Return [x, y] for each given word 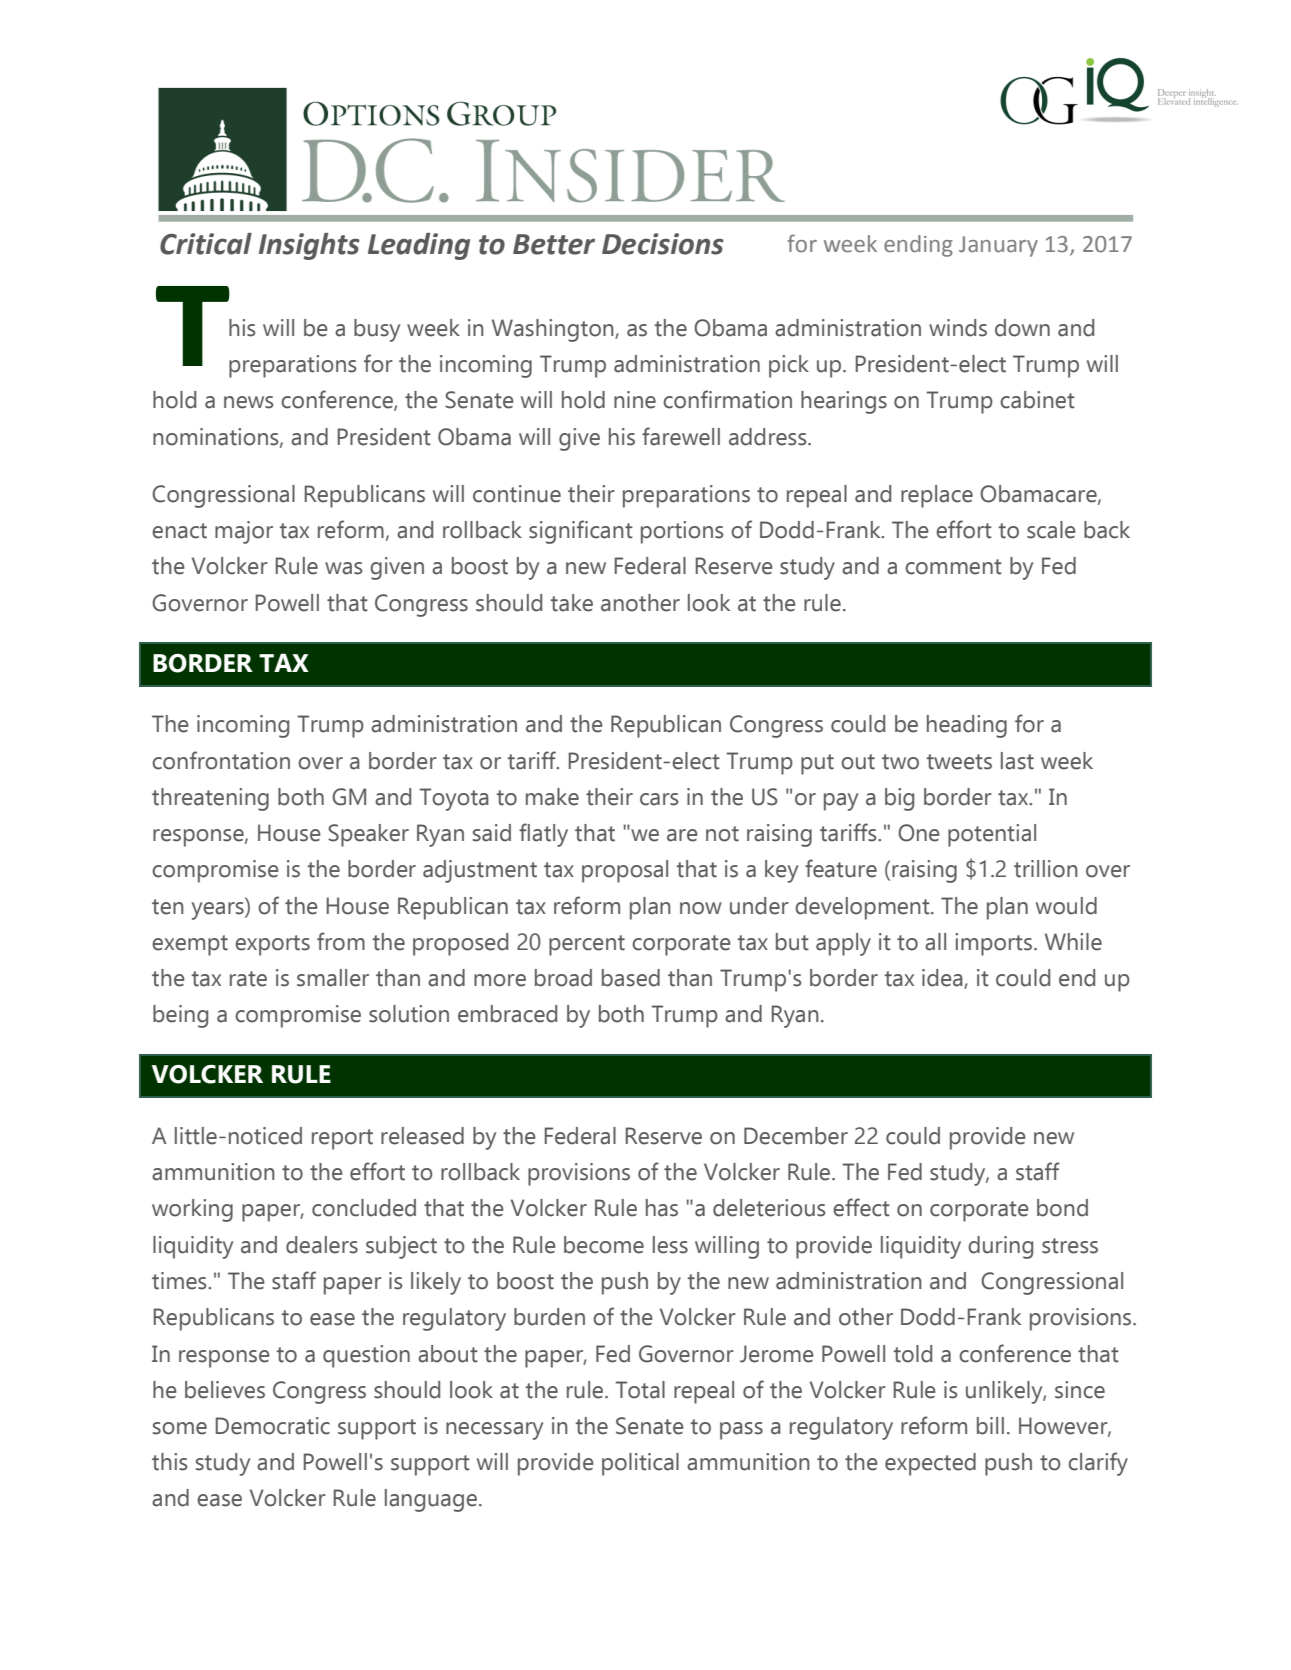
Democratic [273, 1426]
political [640, 1464]
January [998, 246]
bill [990, 1426]
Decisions [663, 244]
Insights [309, 246]
